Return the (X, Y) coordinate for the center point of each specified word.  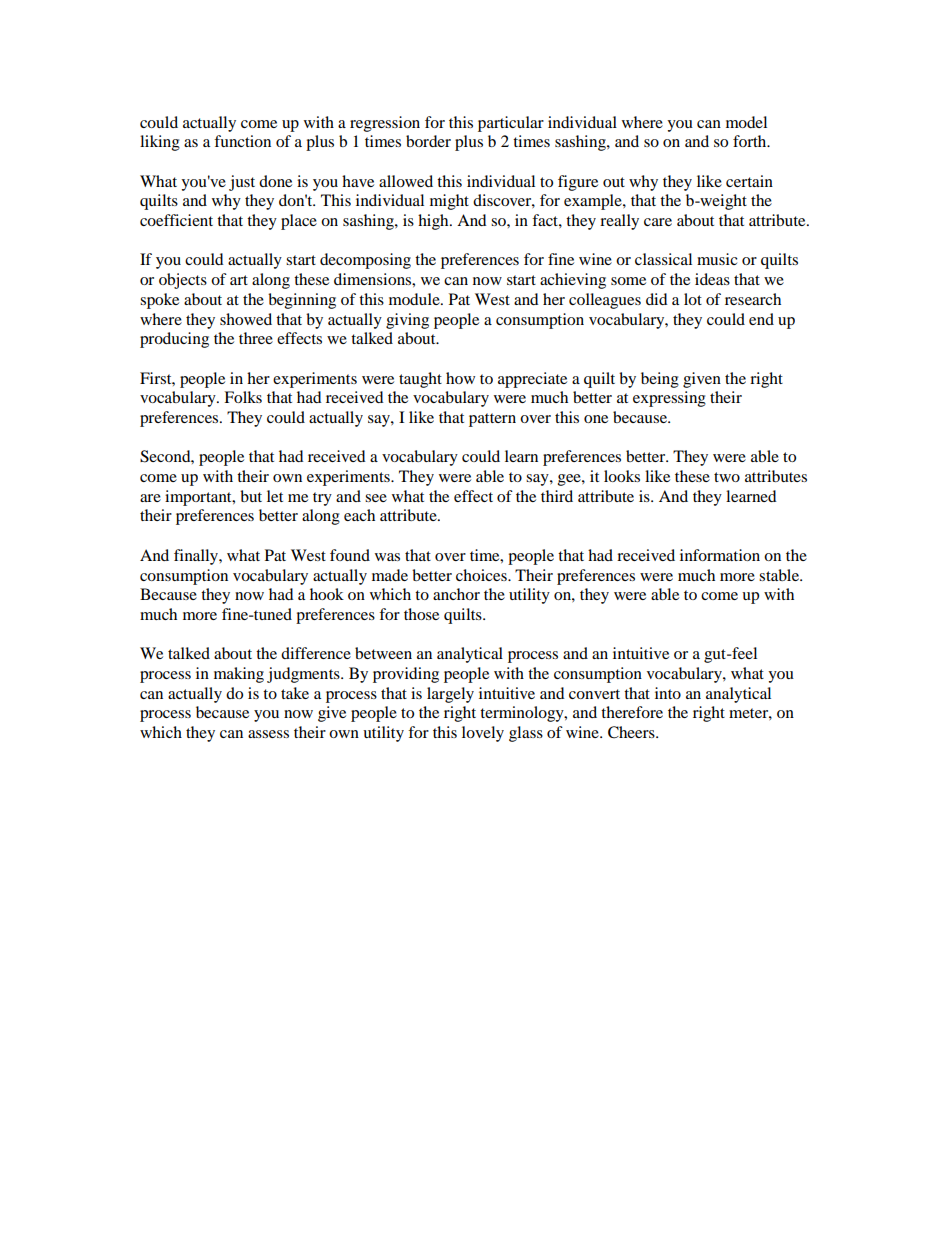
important (199, 498)
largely (450, 695)
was (387, 557)
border (428, 141)
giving (407, 321)
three (256, 338)
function (242, 141)
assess (268, 734)
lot (693, 299)
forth (751, 141)
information (720, 555)
